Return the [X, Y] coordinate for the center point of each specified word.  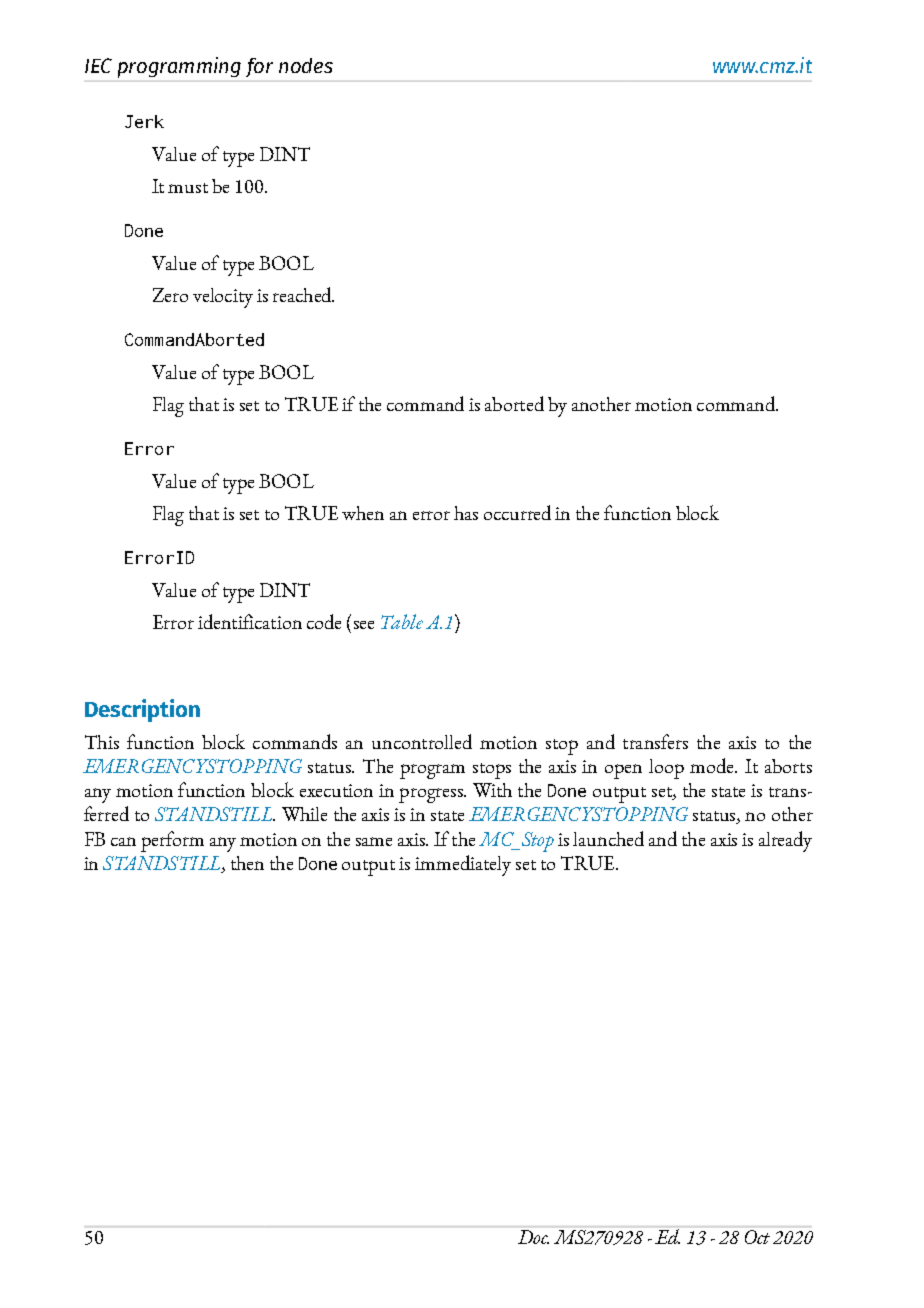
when [363, 513]
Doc [533, 1237]
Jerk [144, 121]
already [785, 841]
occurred [517, 512]
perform [172, 841]
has [466, 513]
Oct [757, 1237]
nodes [306, 65]
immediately [463, 865]
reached [303, 294]
